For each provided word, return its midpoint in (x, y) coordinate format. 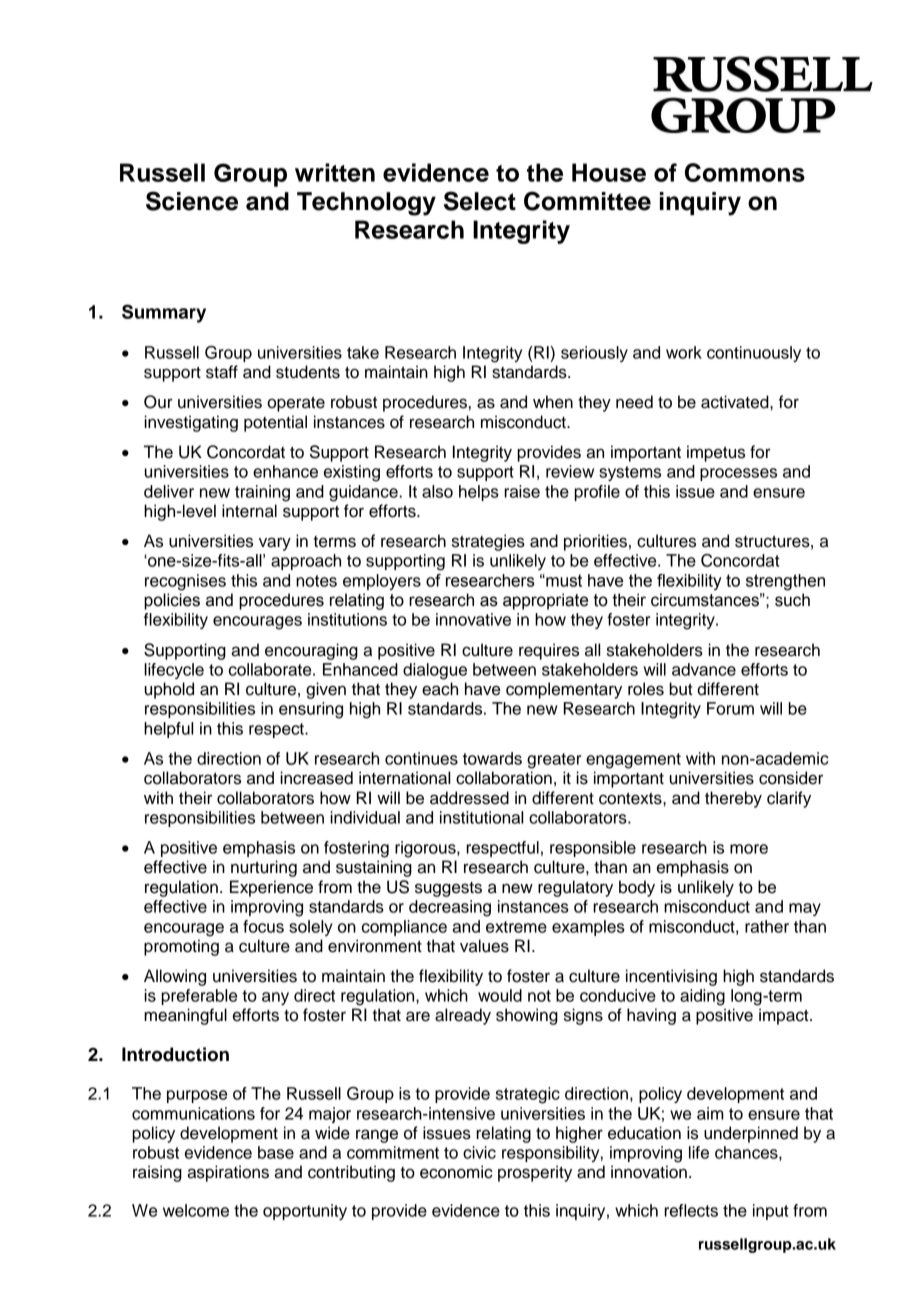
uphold (169, 690)
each (440, 689)
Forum (730, 708)
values (484, 946)
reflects (691, 1210)
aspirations (228, 1173)
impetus (716, 453)
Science (192, 201)
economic (456, 1172)
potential (275, 423)
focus (263, 926)
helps (479, 493)
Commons (745, 172)
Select (480, 201)
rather (767, 926)
